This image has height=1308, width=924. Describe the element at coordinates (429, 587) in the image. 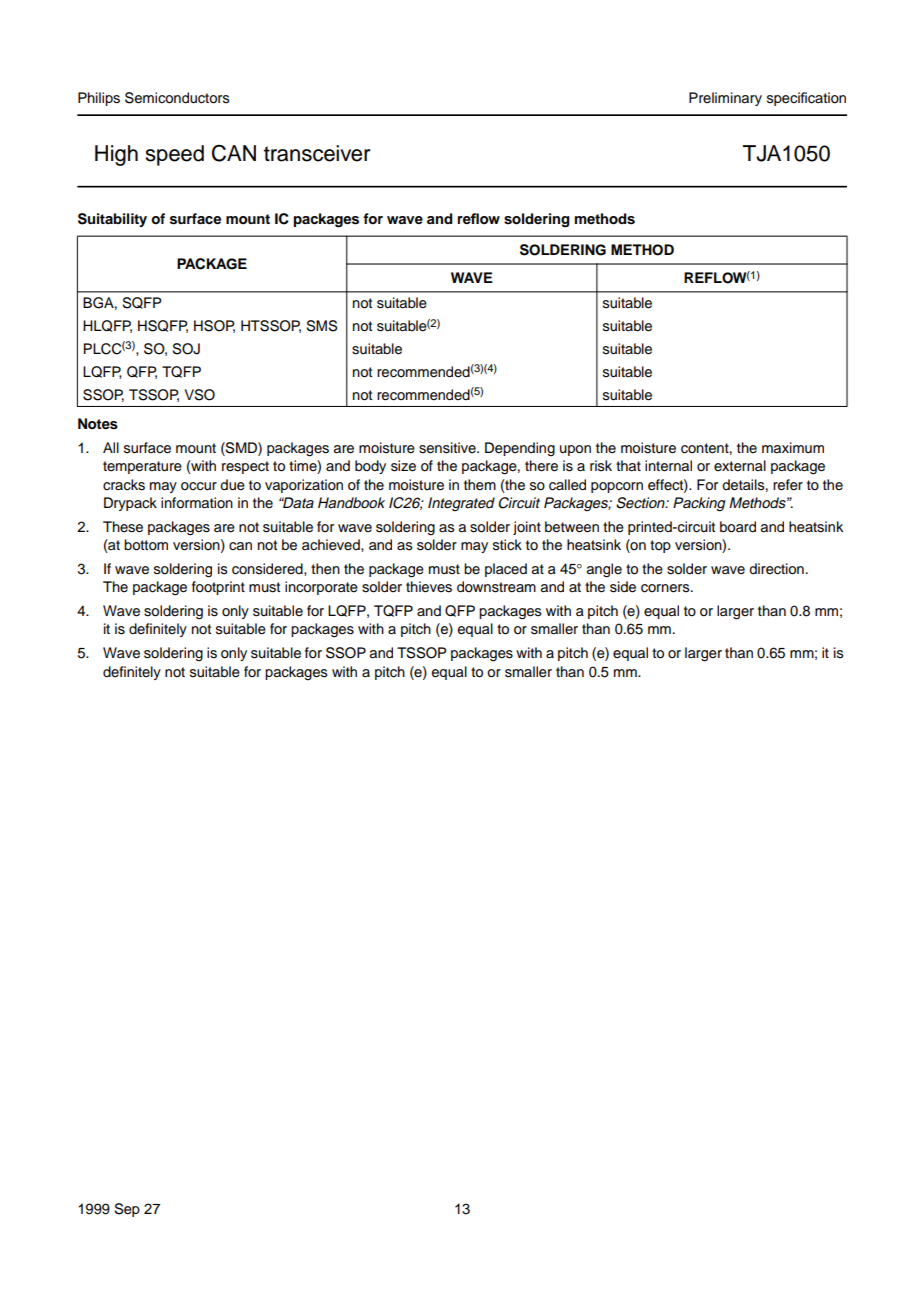

I see `thieves` at that location.
